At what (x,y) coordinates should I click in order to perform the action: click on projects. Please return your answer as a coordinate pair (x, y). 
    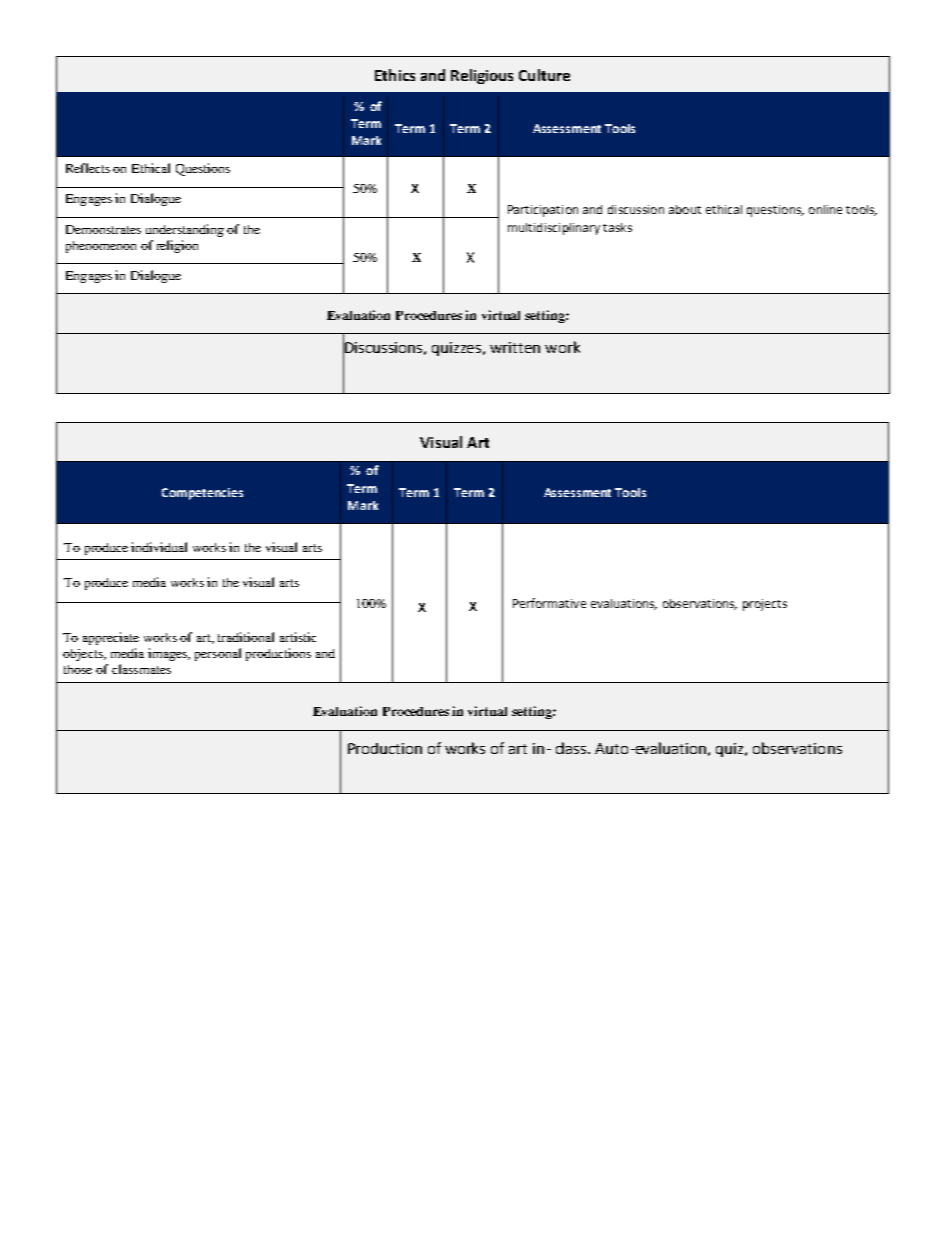
    Looking at the image, I should click on (765, 605).
